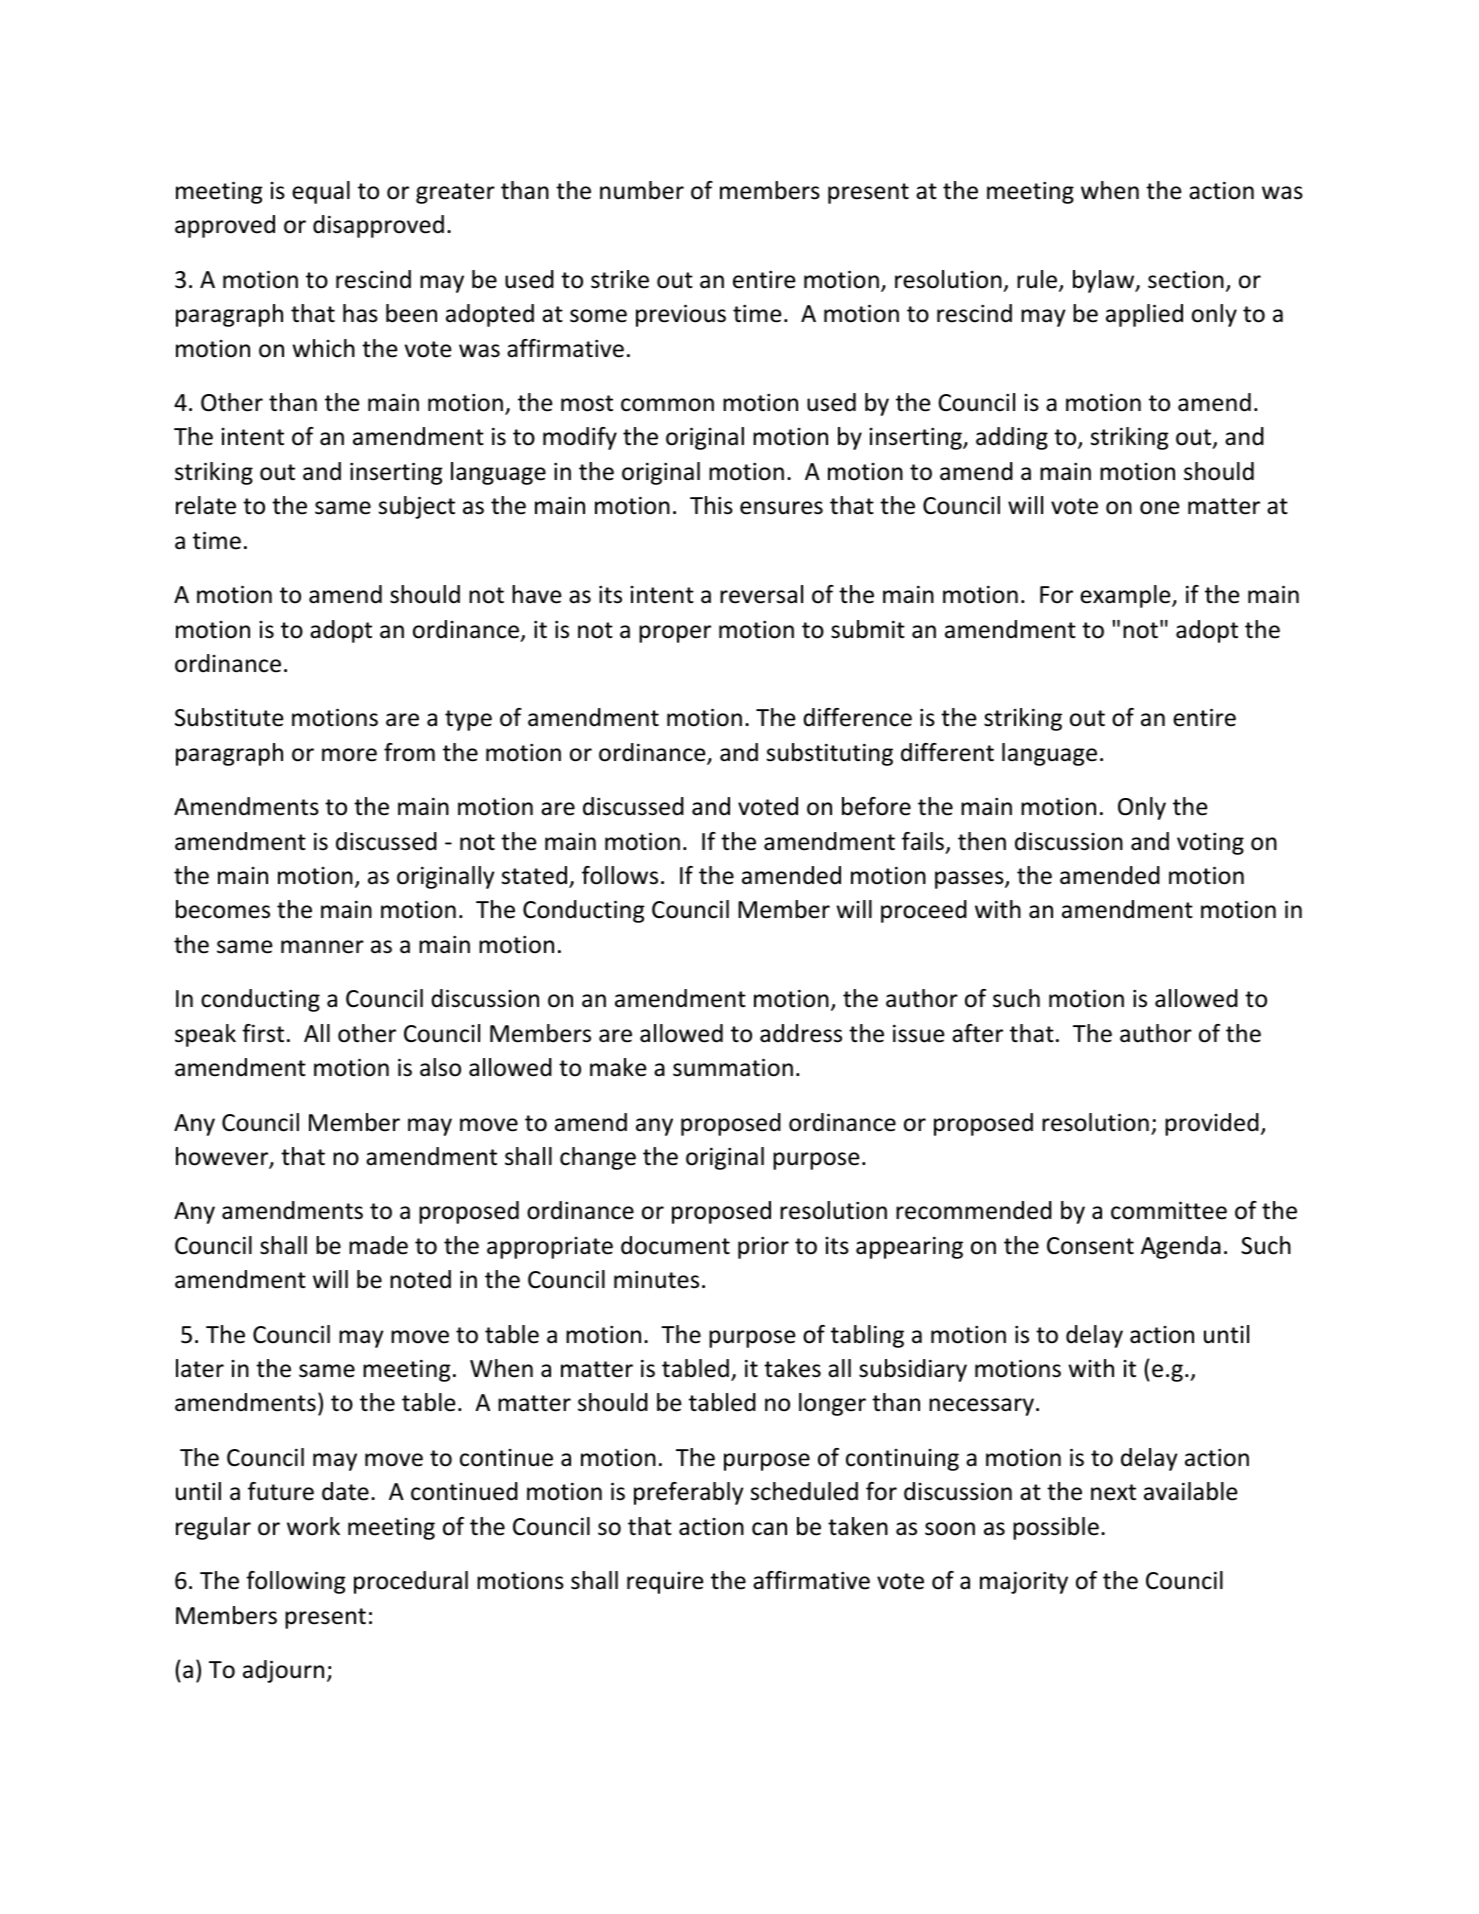  What do you see at coordinates (263, 1033) in the screenshot?
I see `first` at bounding box center [263, 1033].
